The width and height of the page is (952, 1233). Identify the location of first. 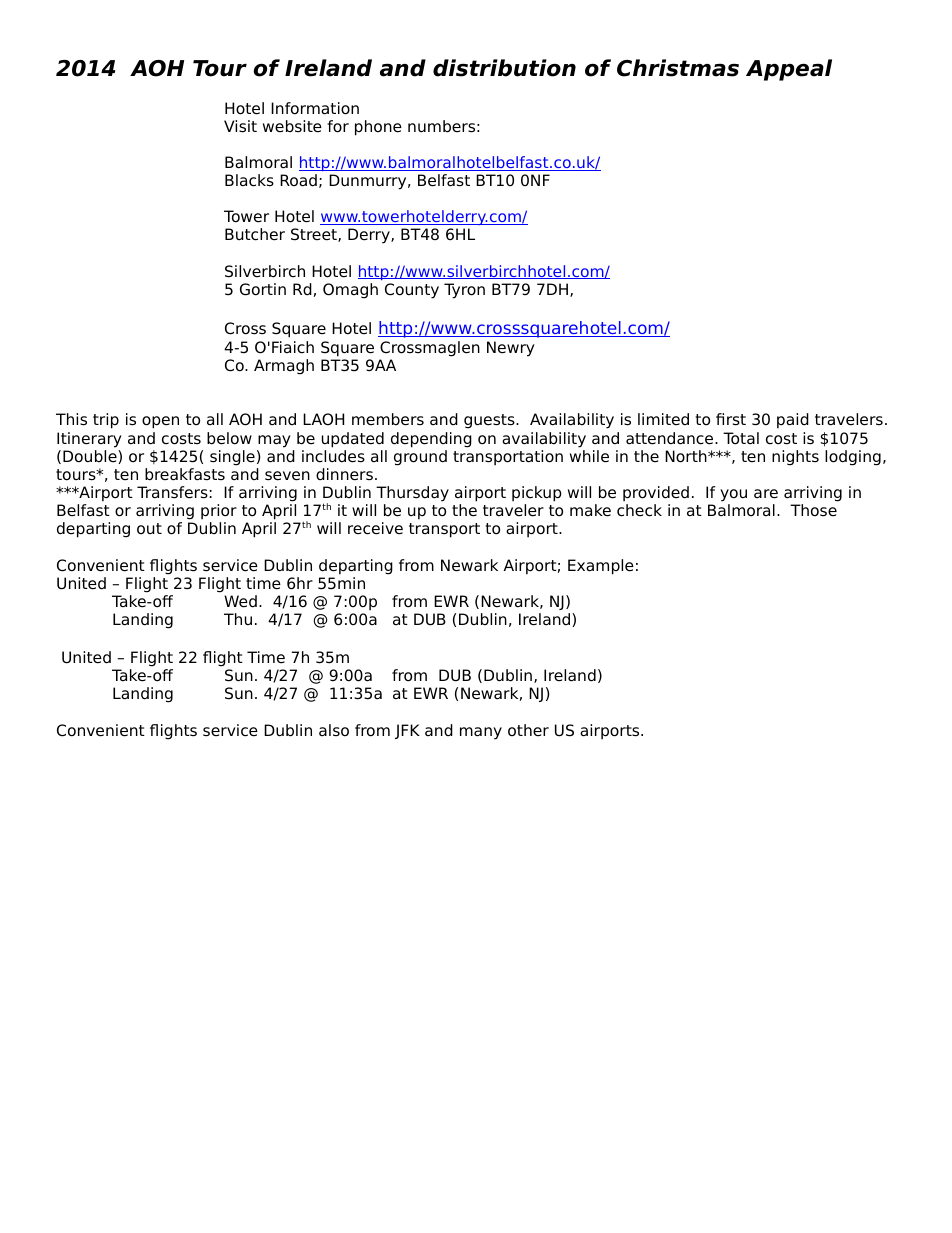
(731, 419).
